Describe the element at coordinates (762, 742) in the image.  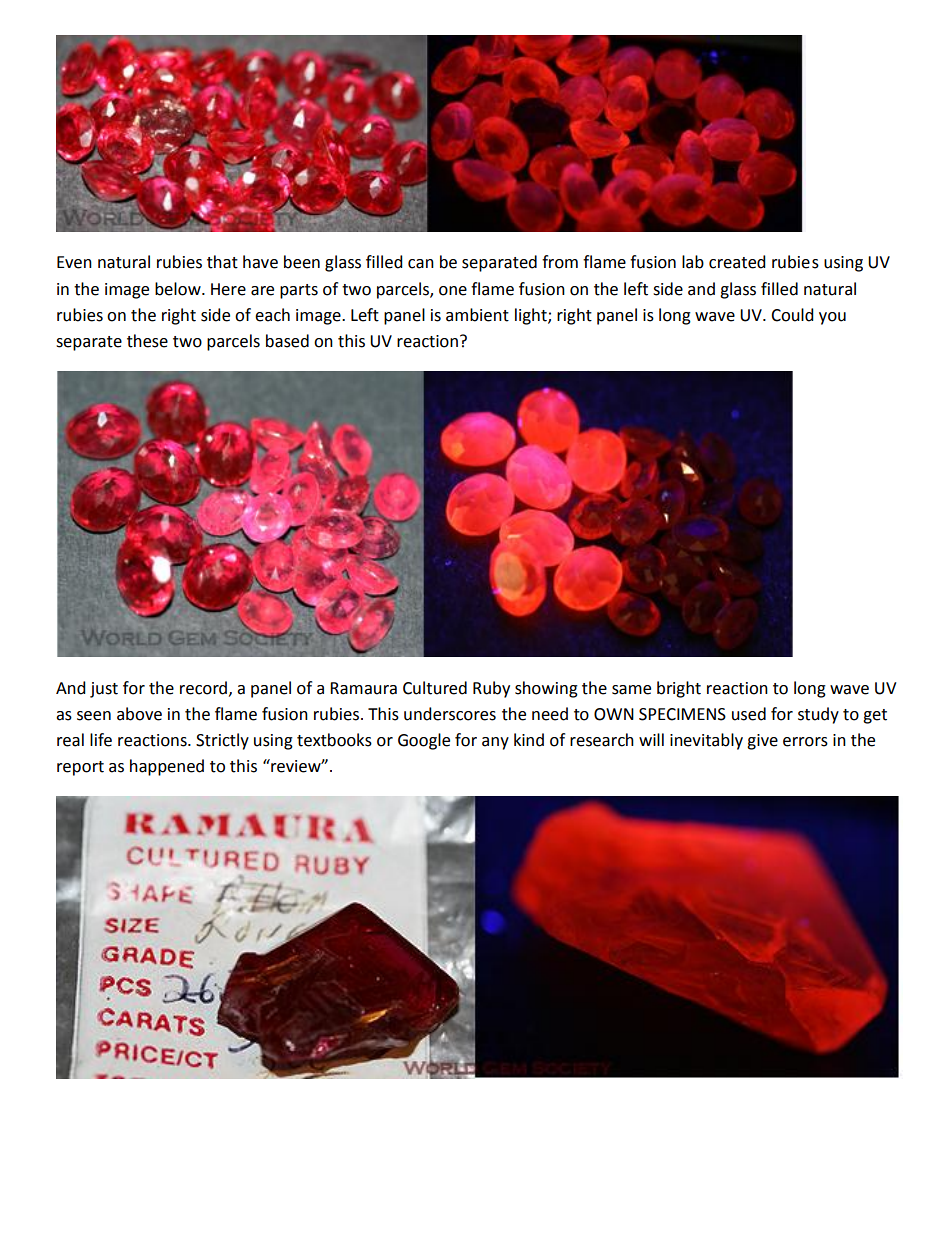
I see `give` at that location.
